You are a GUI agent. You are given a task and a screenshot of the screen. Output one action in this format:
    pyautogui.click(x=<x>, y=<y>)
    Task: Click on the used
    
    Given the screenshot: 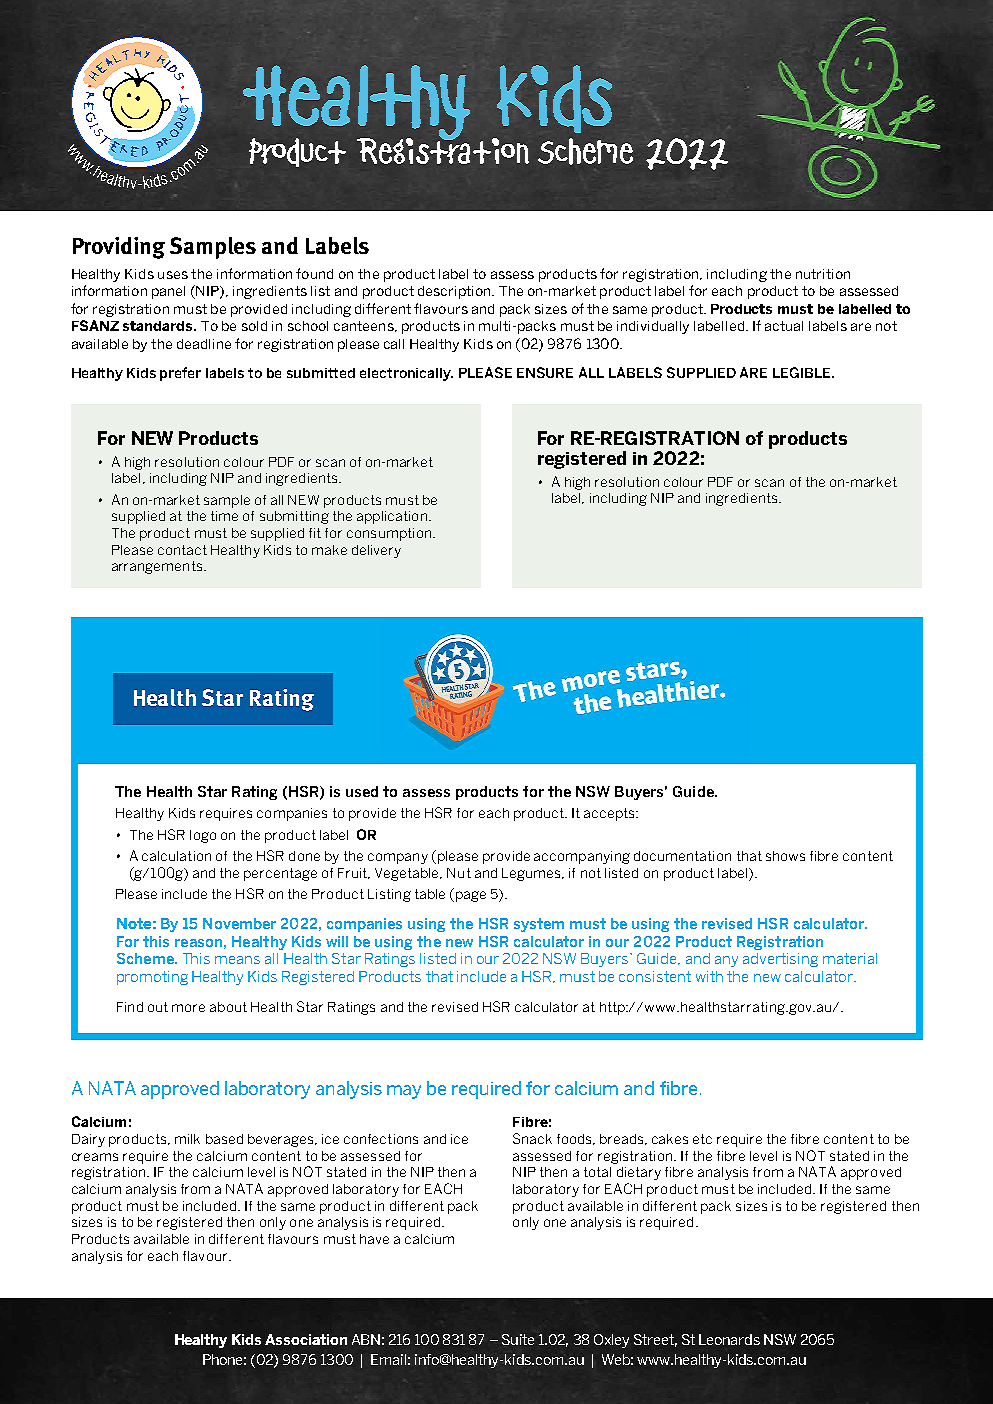 What is the action you would take?
    pyautogui.click(x=362, y=791)
